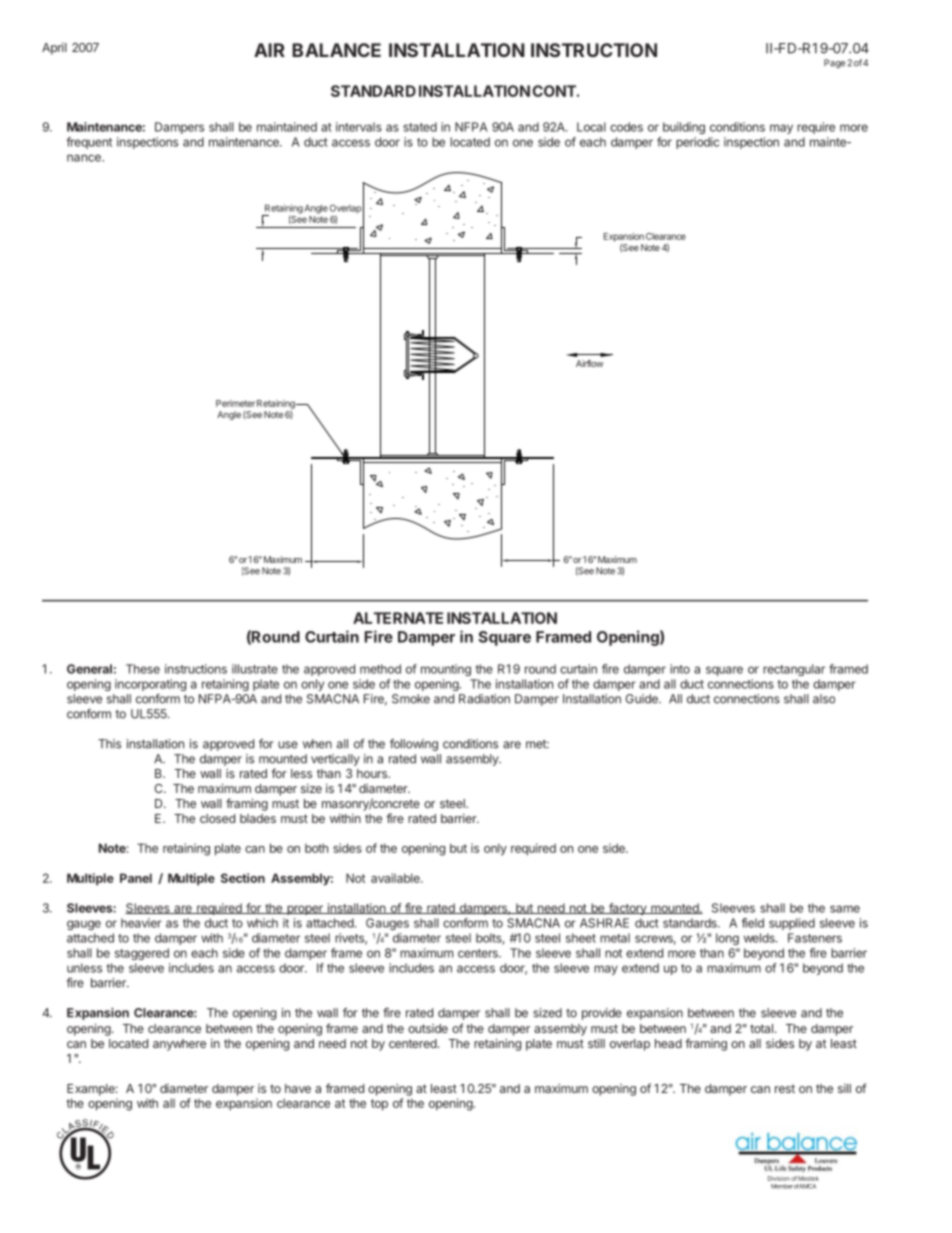 Image resolution: width=952 pixels, height=1233 pixels. I want to click on anywhere, so click(179, 1045).
